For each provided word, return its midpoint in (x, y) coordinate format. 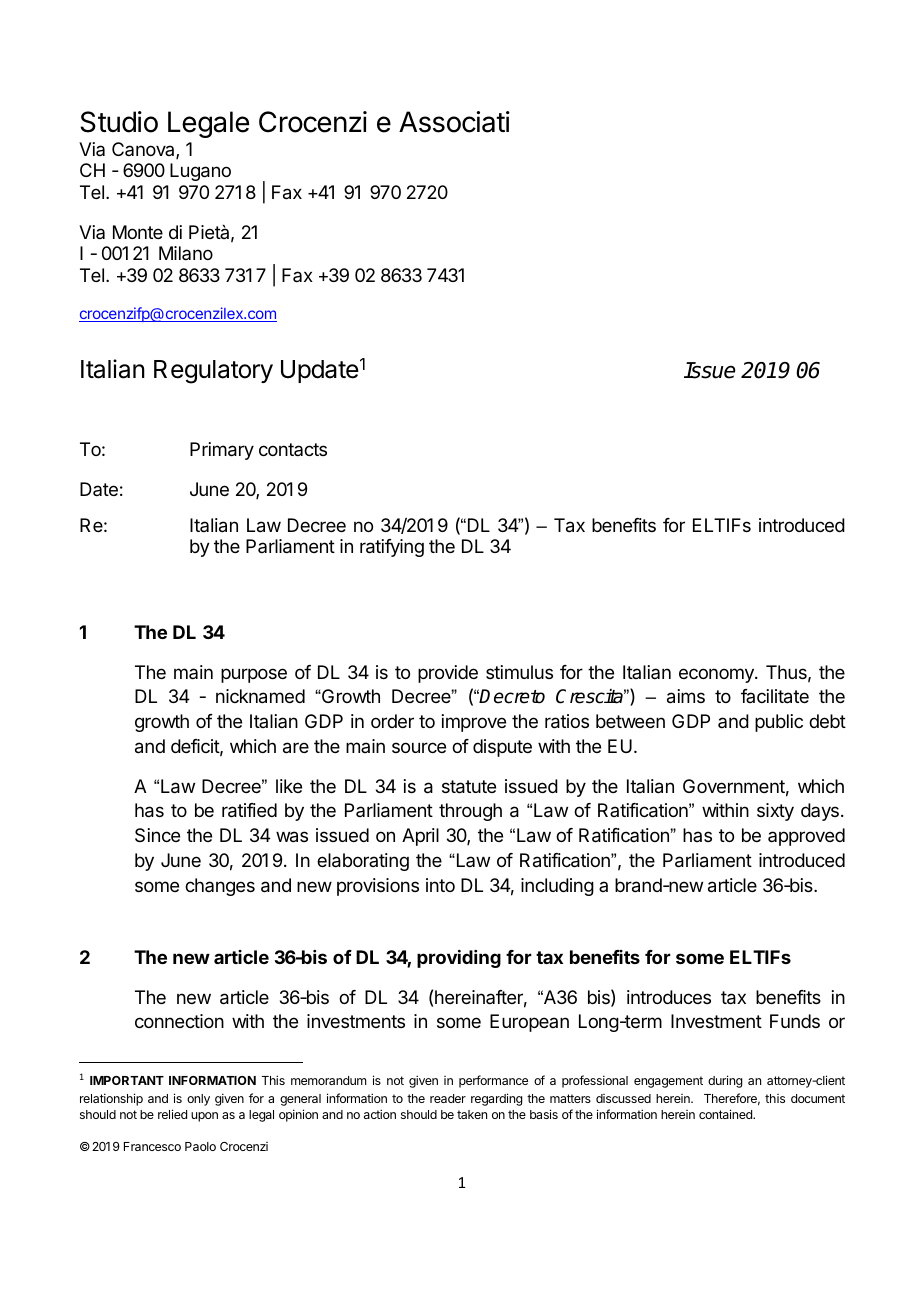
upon (204, 1117)
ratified (249, 810)
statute (469, 787)
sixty (775, 812)
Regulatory (213, 372)
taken (472, 1114)
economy (717, 675)
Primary (222, 451)
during (725, 1081)
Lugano (200, 172)
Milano (186, 253)
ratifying (392, 548)
